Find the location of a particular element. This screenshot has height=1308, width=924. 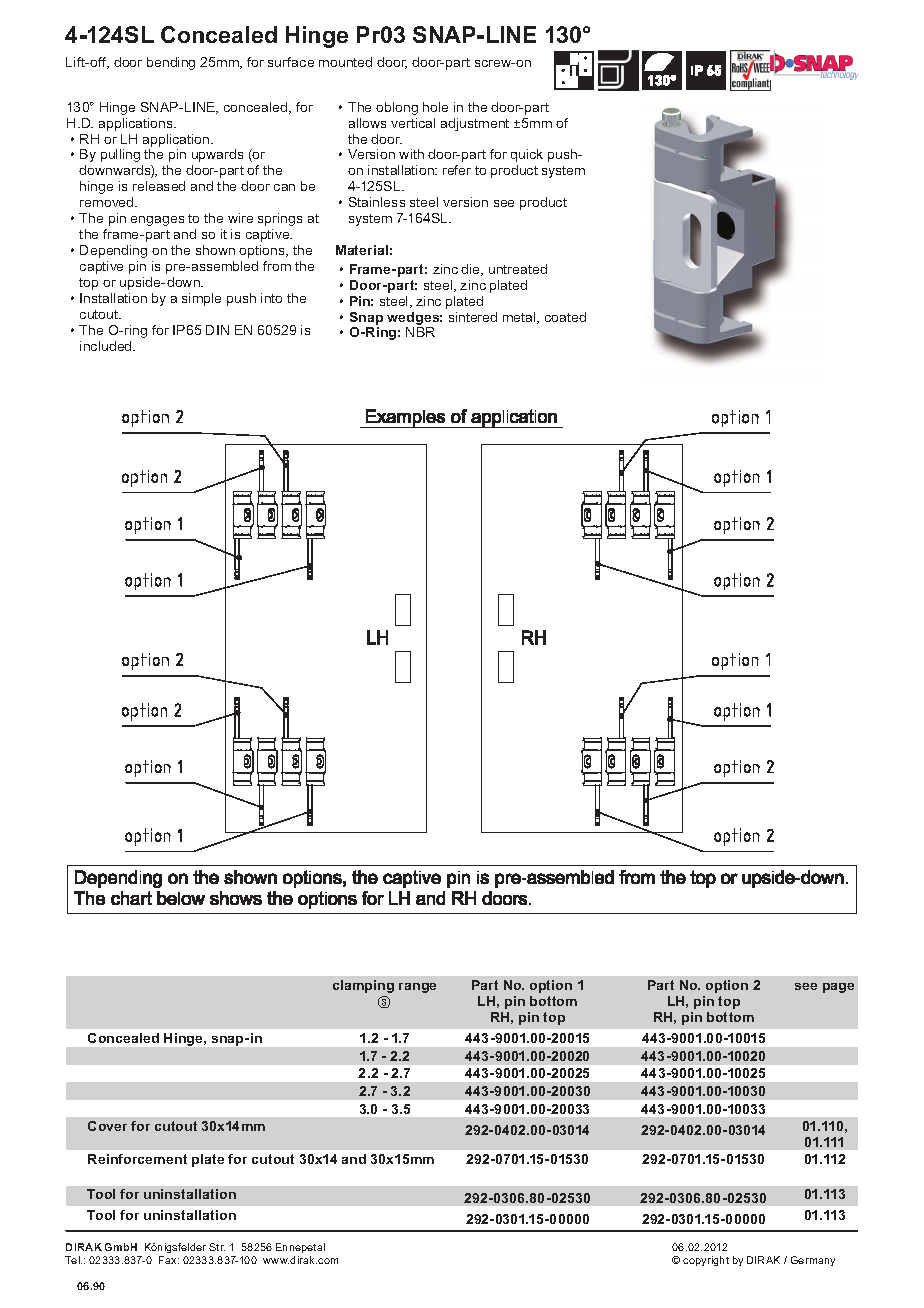

range is located at coordinates (417, 988).
